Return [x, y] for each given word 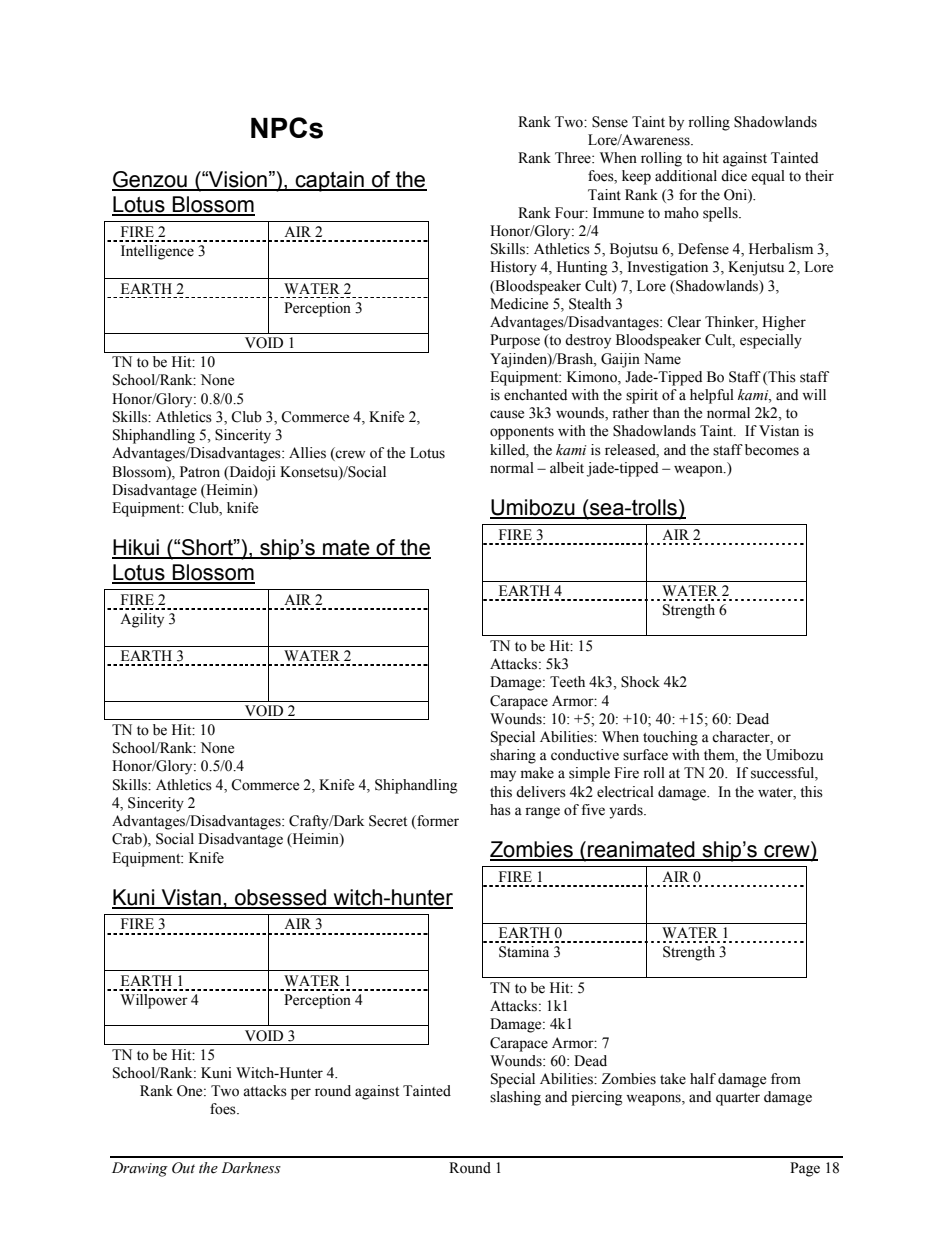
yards [627, 811]
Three [574, 158]
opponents [522, 433]
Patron [200, 472]
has [500, 810]
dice [734, 176]
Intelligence [157, 252]
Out [183, 1168]
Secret [388, 821]
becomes [772, 450]
